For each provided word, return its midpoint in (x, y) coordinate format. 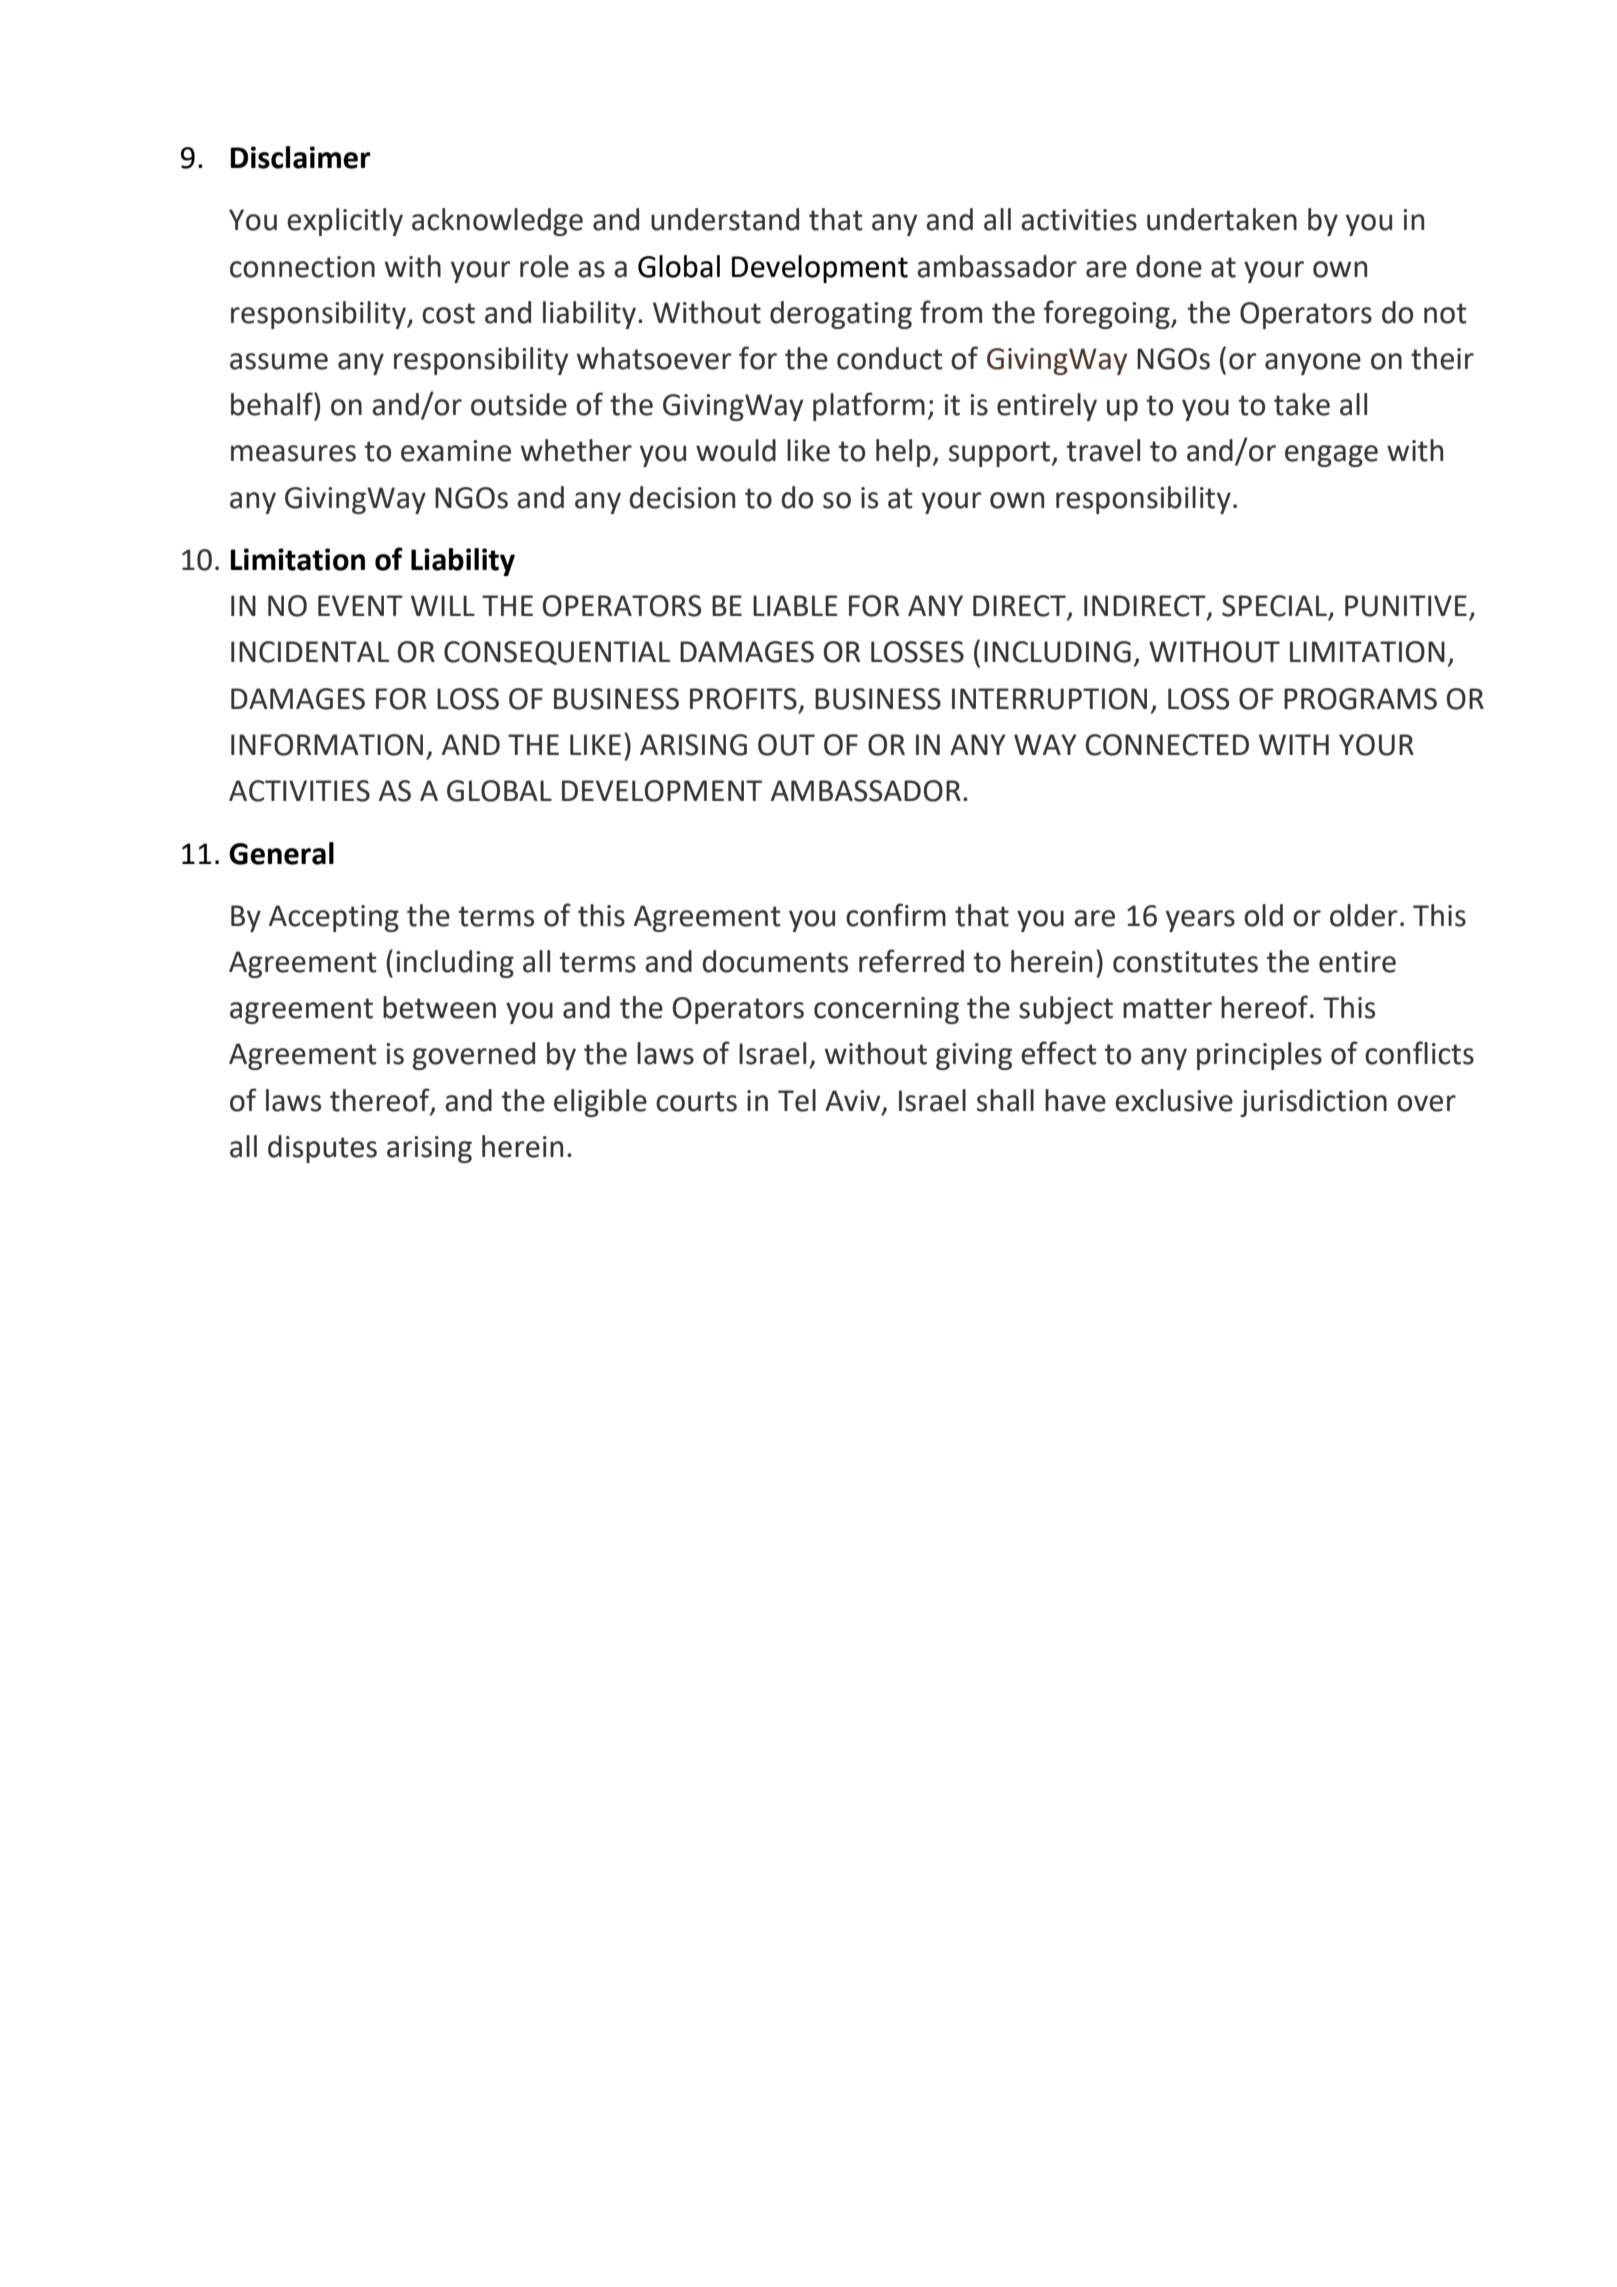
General (281, 853)
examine (456, 451)
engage (1331, 456)
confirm (896, 915)
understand (725, 219)
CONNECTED (1167, 745)
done (1169, 266)
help (903, 453)
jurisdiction (1313, 1103)
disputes (322, 1149)
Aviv (854, 1101)
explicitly (345, 222)
